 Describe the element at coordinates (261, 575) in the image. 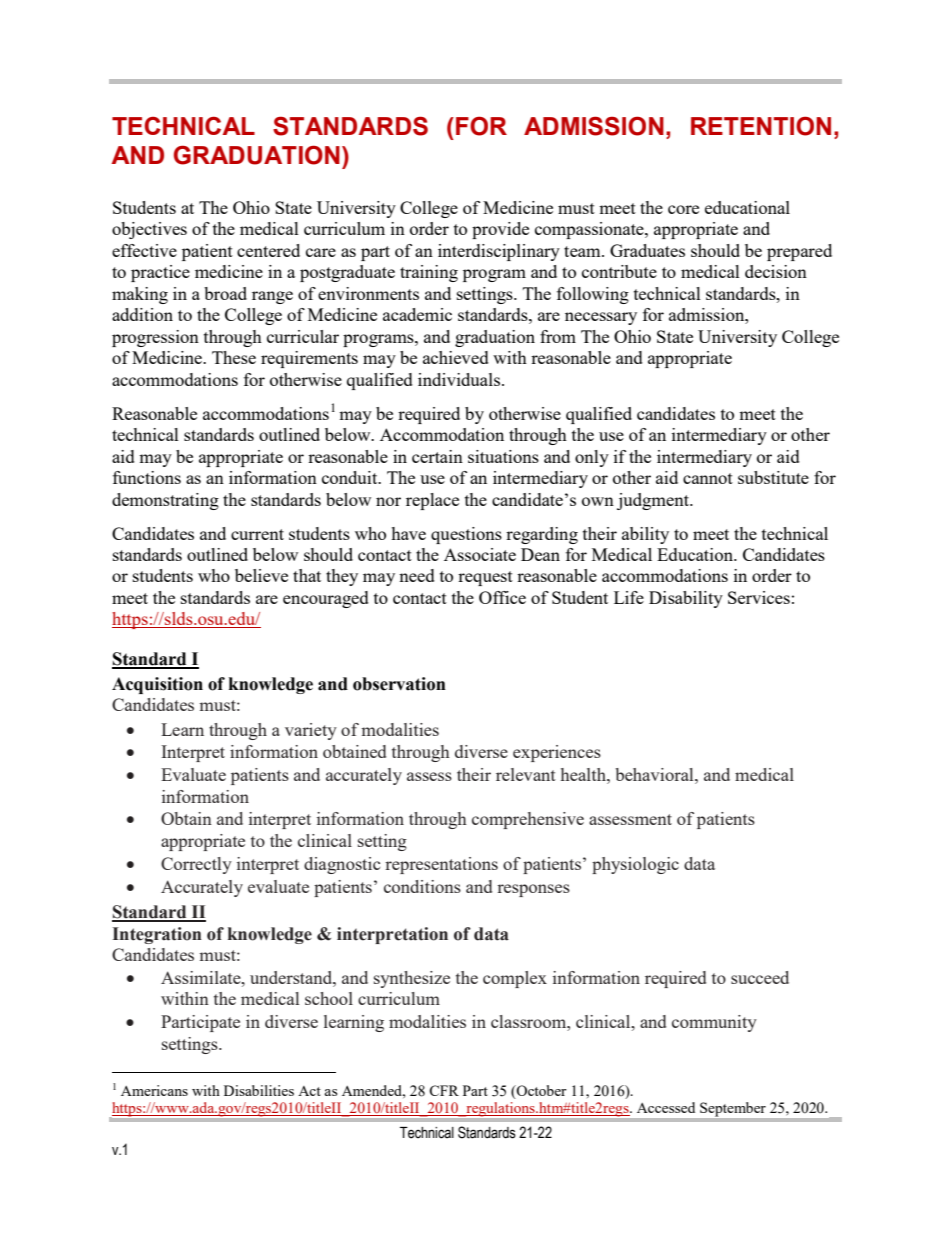

I see `believe` at that location.
